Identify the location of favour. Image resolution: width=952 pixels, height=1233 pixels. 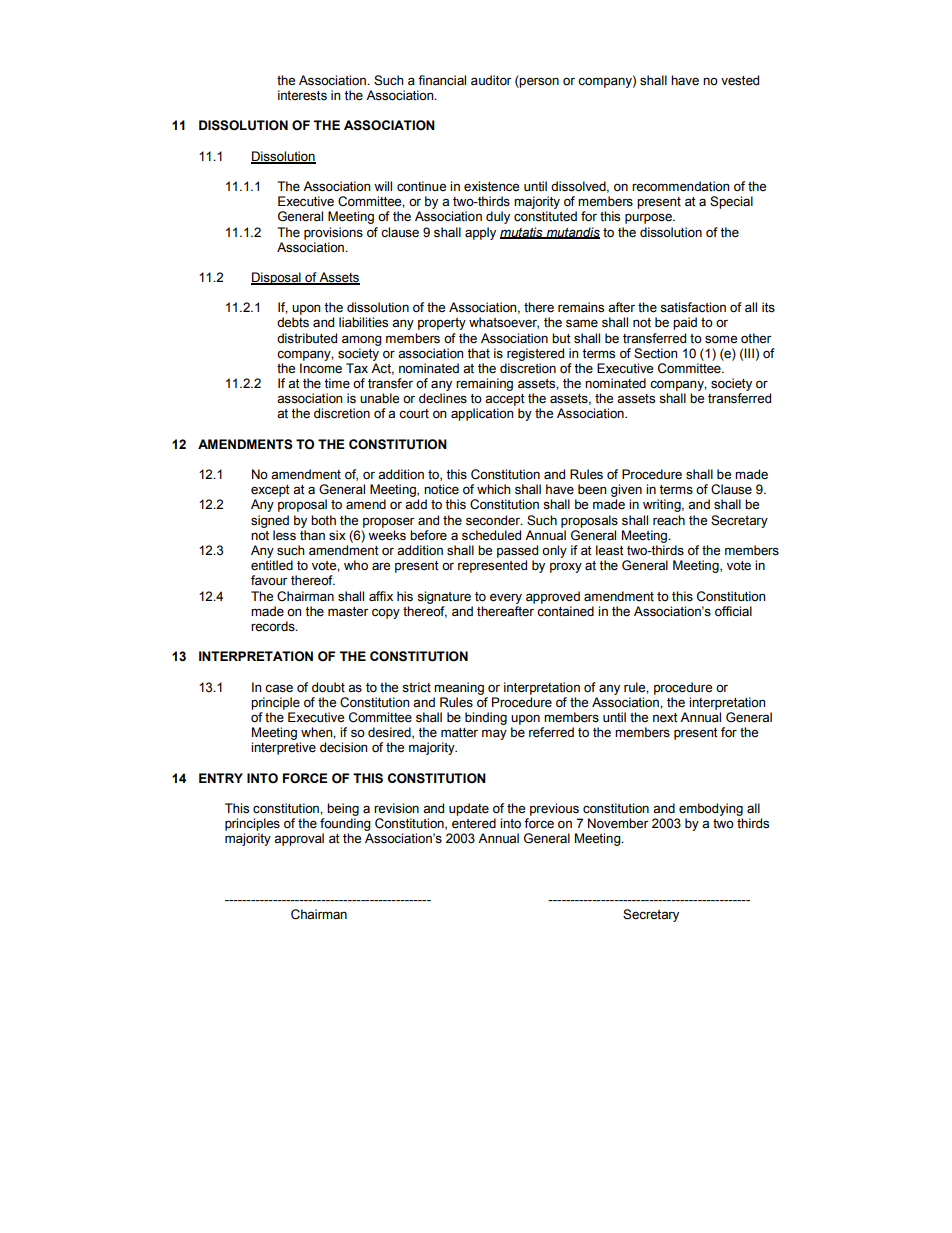
(269, 580).
